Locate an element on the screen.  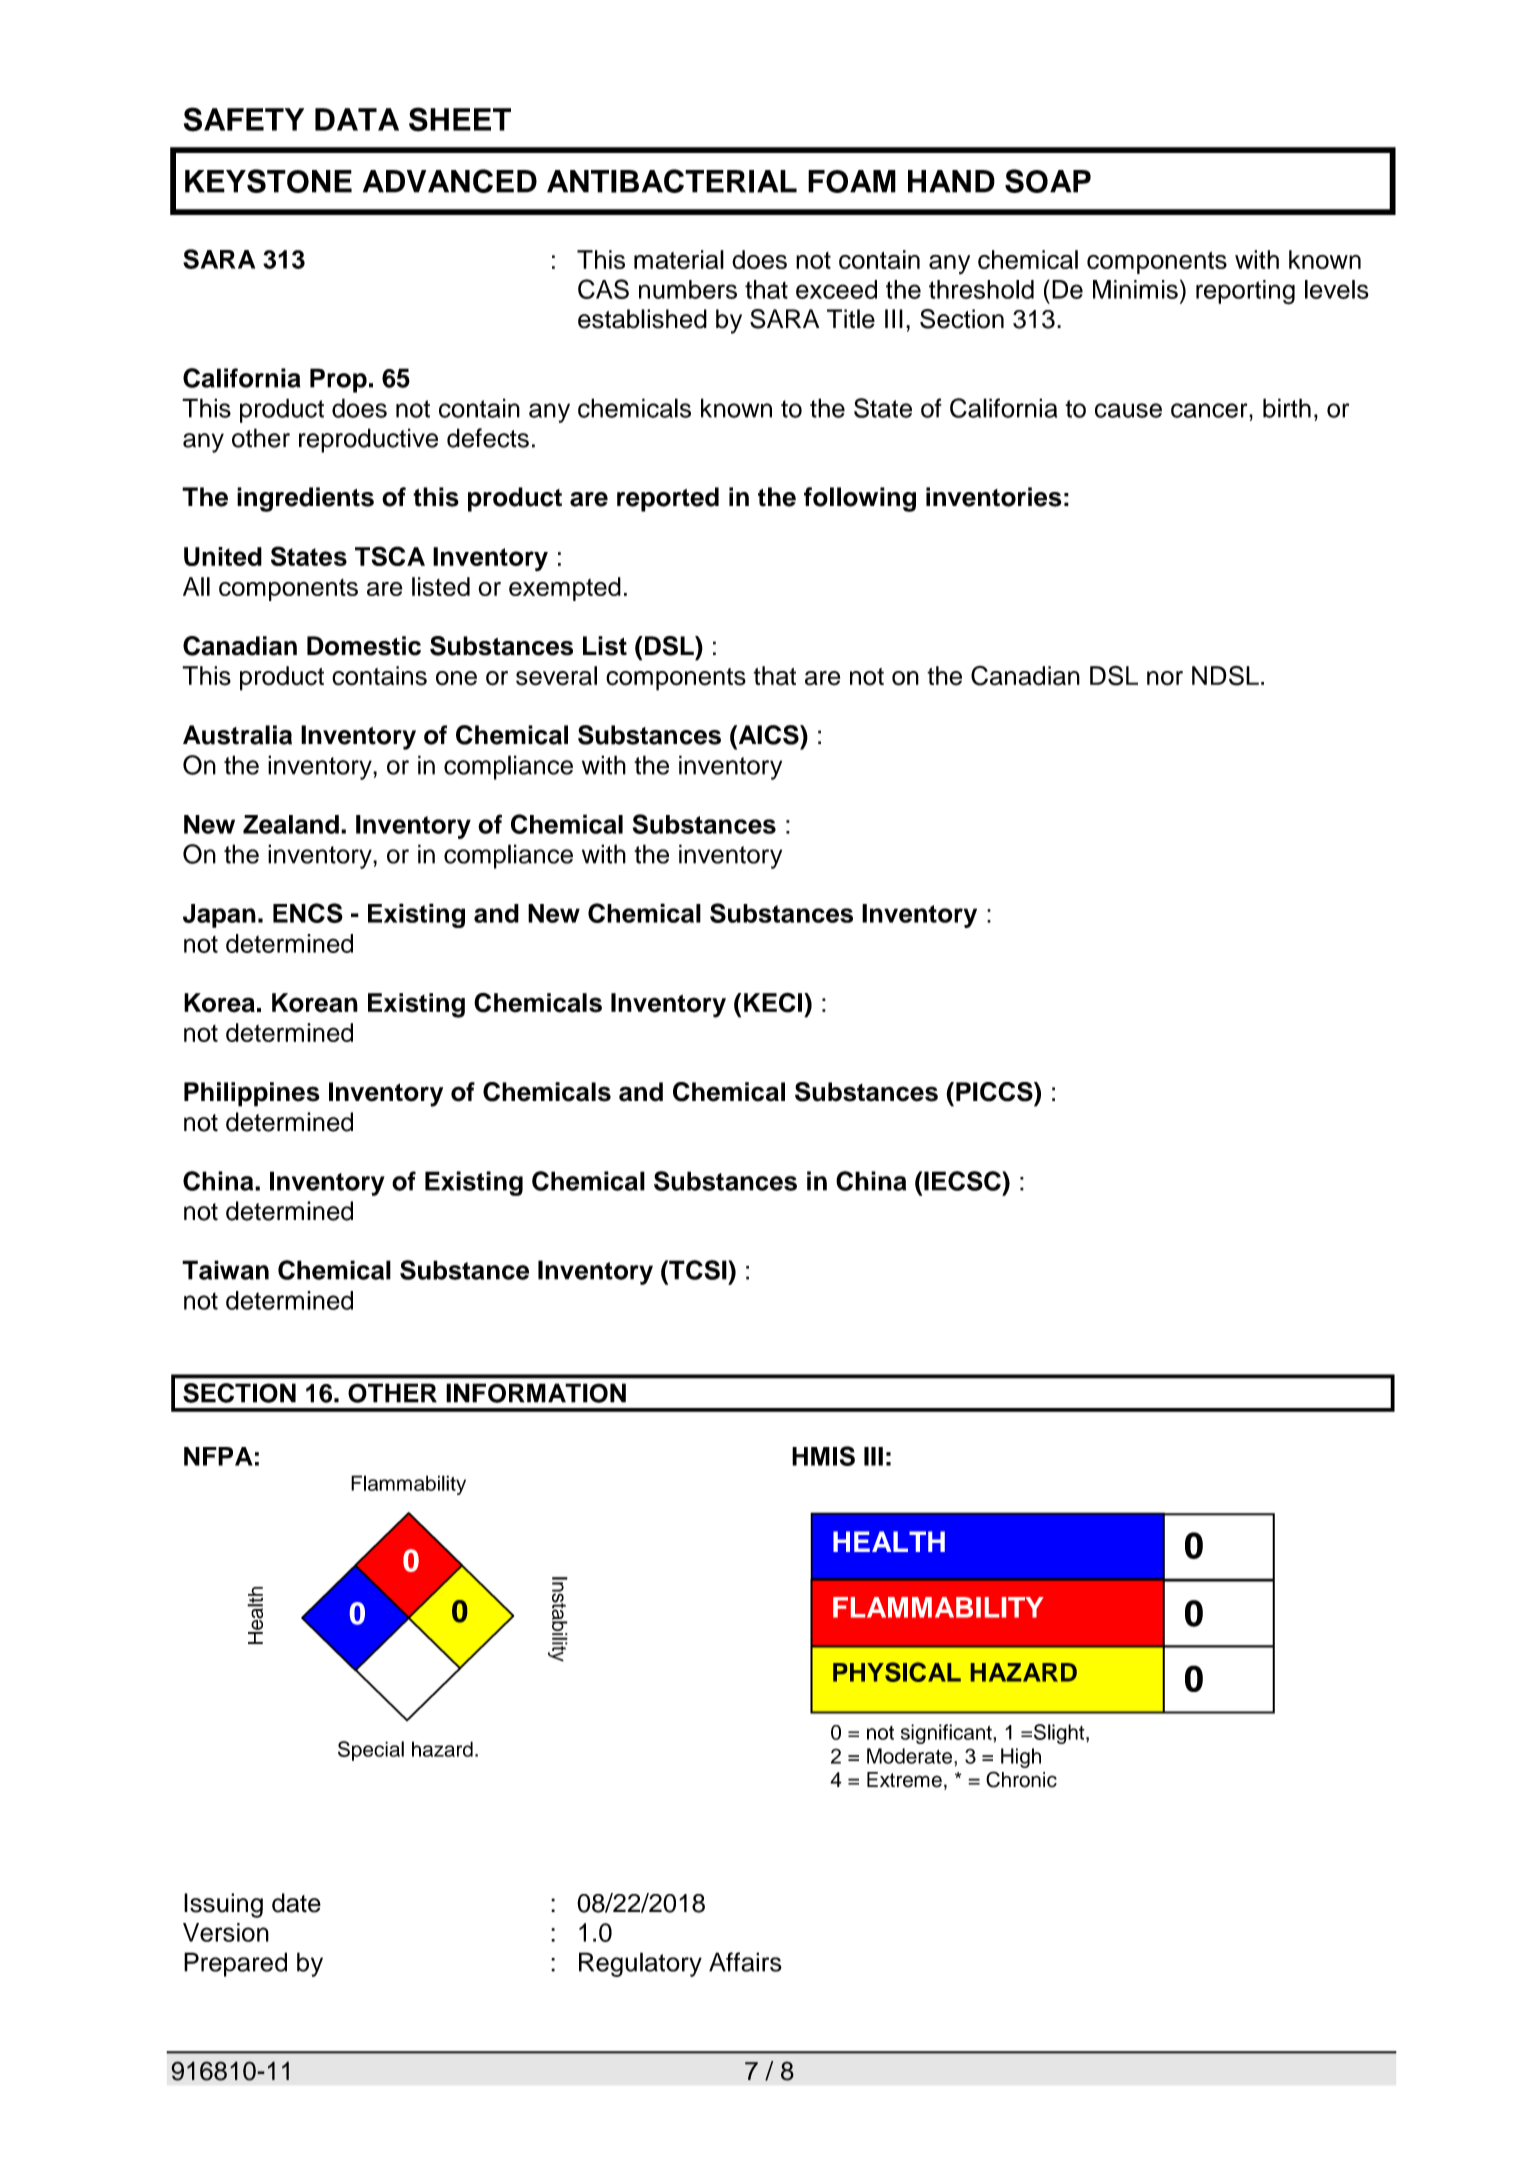
several is located at coordinates (556, 676).
